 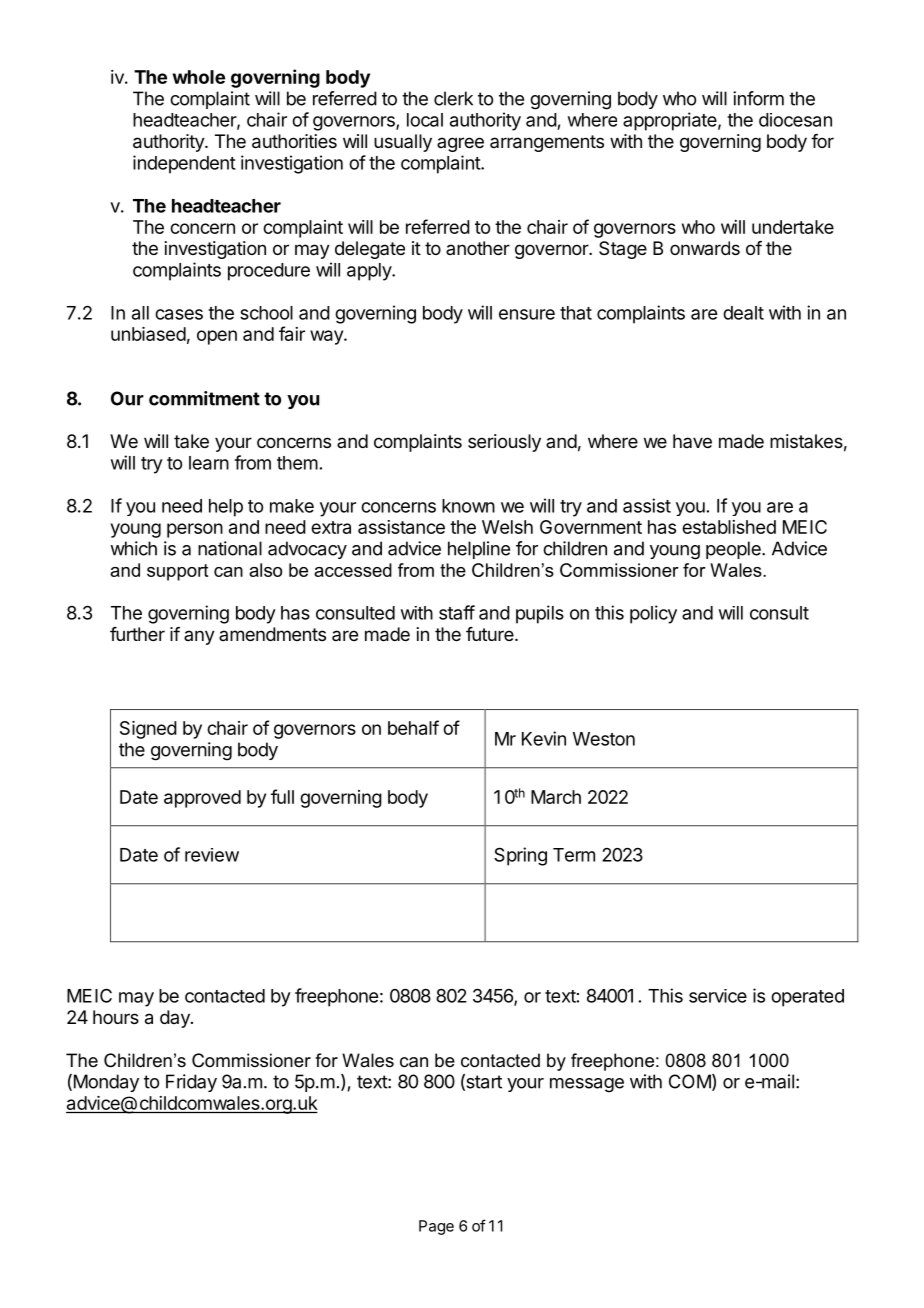 What do you see at coordinates (734, 550) in the screenshot?
I see `people` at bounding box center [734, 550].
